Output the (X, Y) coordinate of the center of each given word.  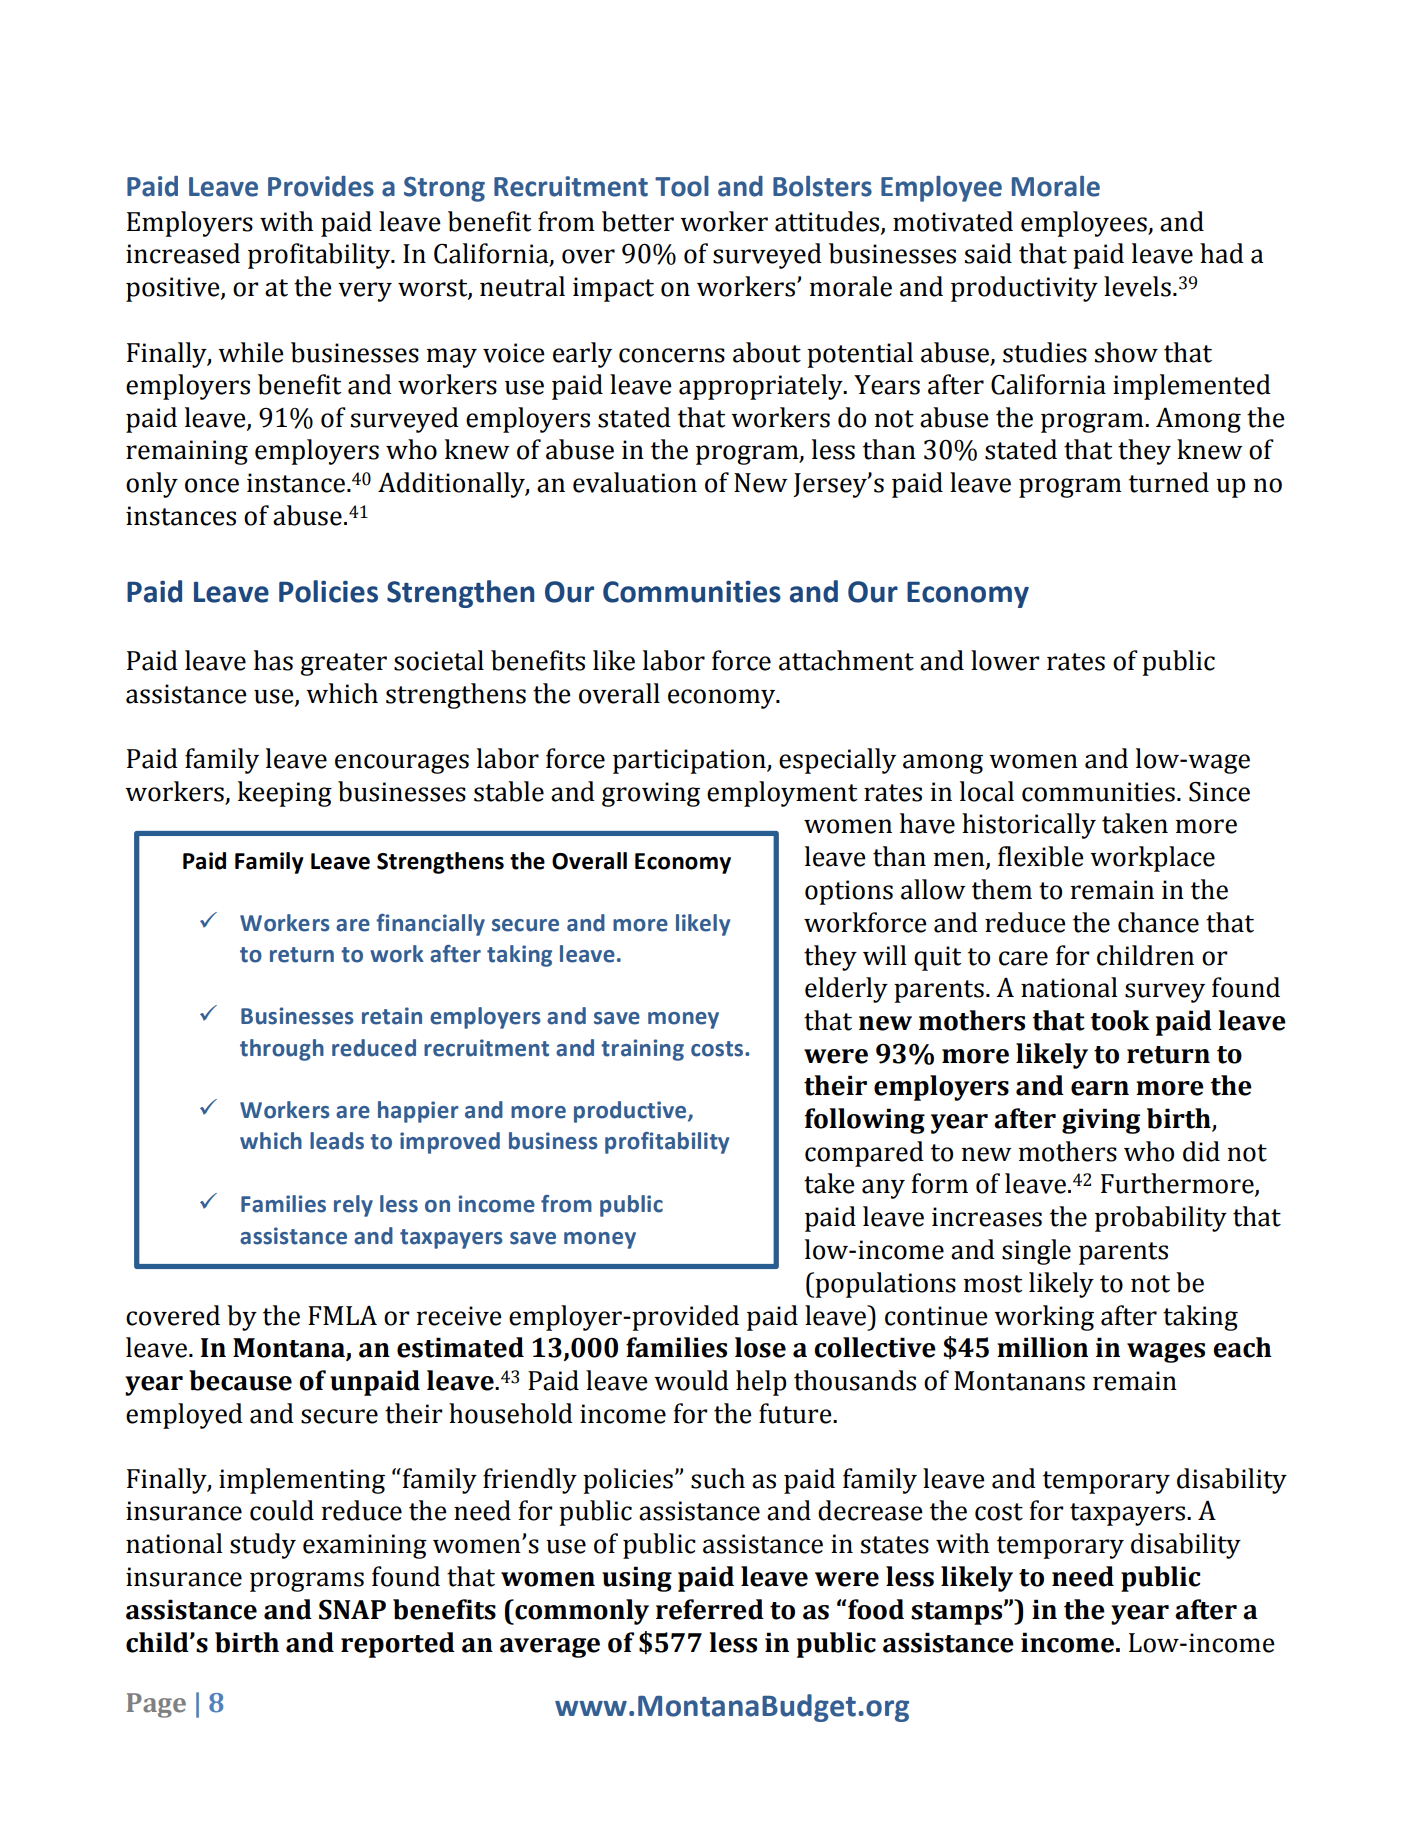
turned (1169, 482)
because (240, 1380)
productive (631, 1112)
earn (1100, 1088)
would (691, 1380)
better (638, 221)
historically (1029, 826)
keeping (285, 794)
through (282, 1050)
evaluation (635, 482)
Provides (321, 186)
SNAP (352, 1609)
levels (1137, 286)
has (273, 660)
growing (651, 794)
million (1042, 1347)
